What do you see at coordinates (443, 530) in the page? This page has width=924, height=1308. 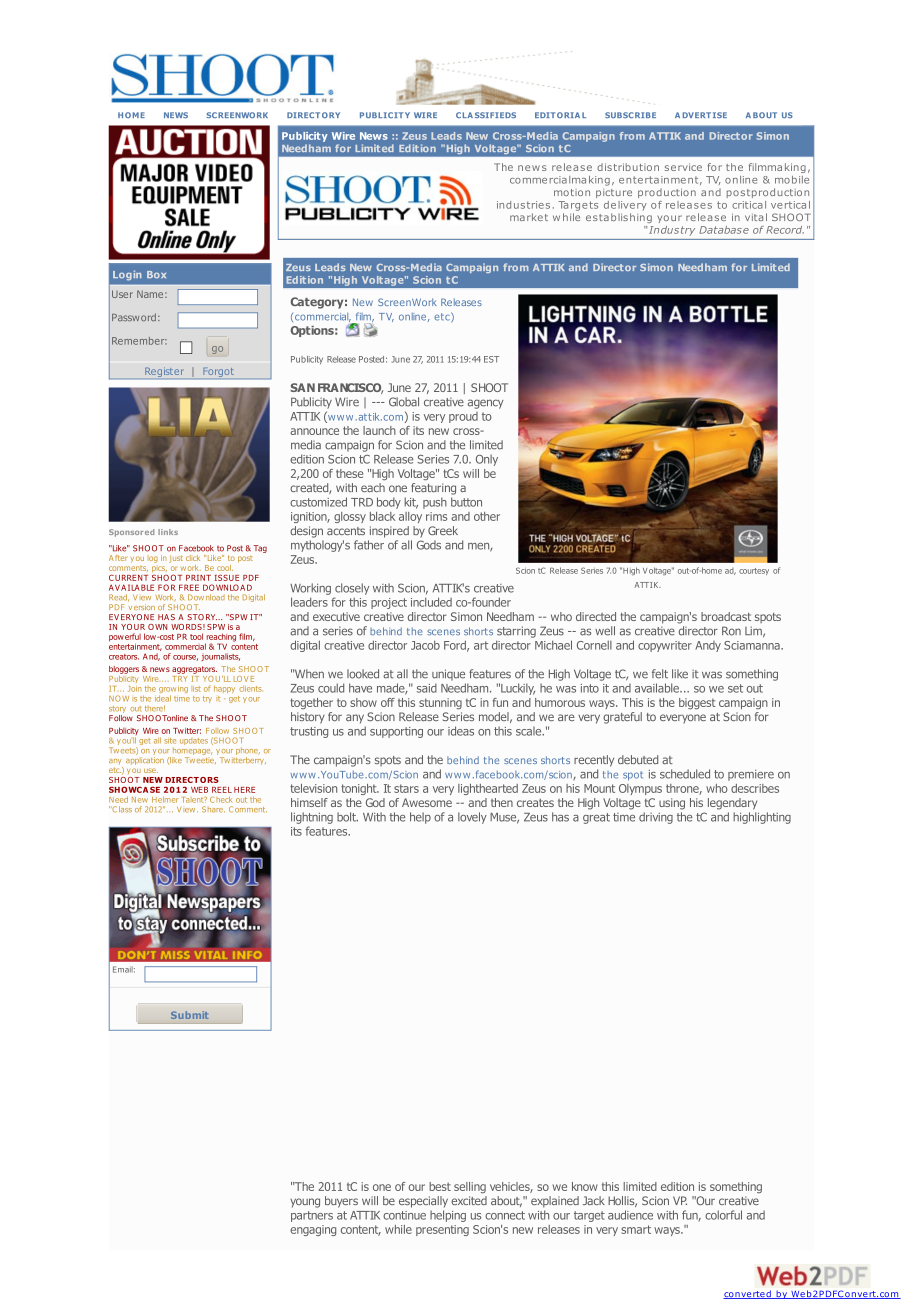 I see `Greek` at bounding box center [443, 530].
